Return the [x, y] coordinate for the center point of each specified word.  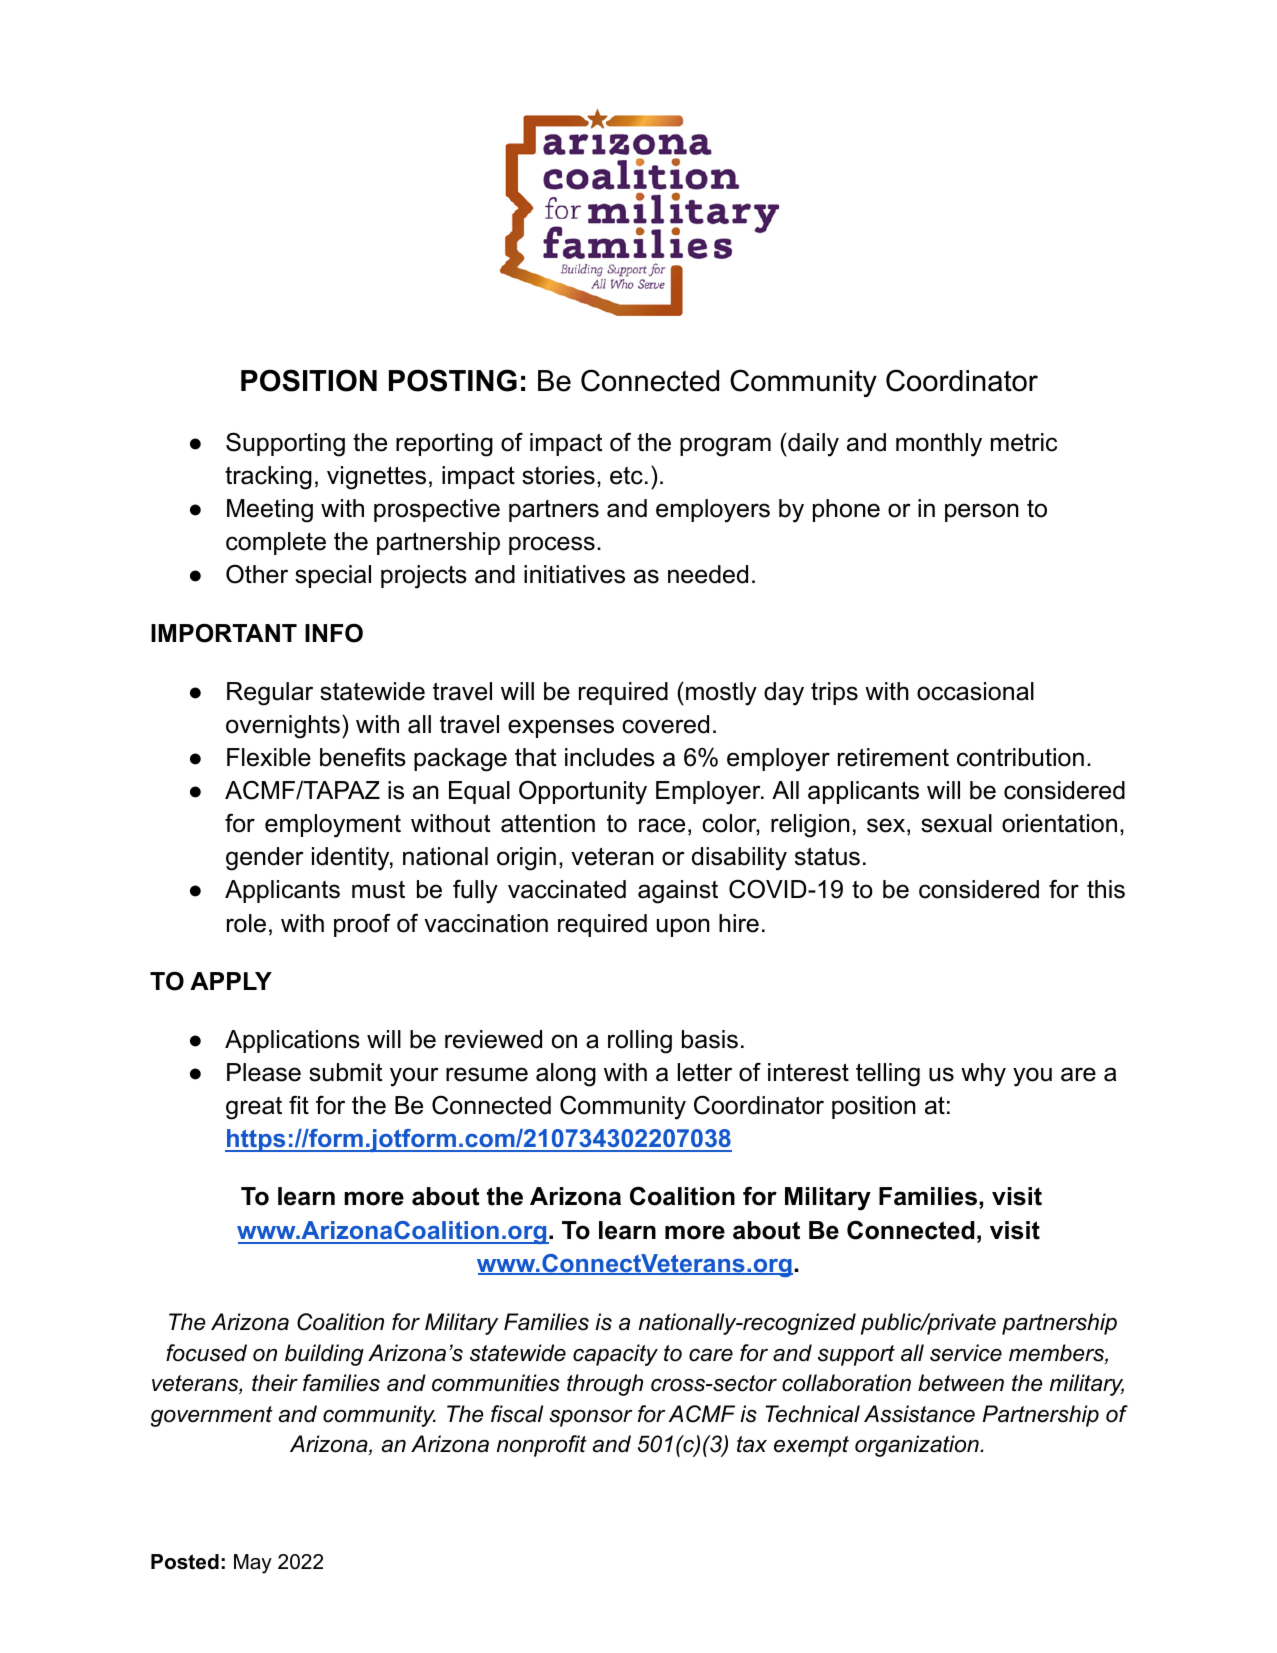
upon [683, 927]
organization [918, 1446]
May [253, 1564]
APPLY [231, 981]
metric [1024, 442]
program [725, 447]
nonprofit [542, 1446]
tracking [268, 478]
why [983, 1075]
